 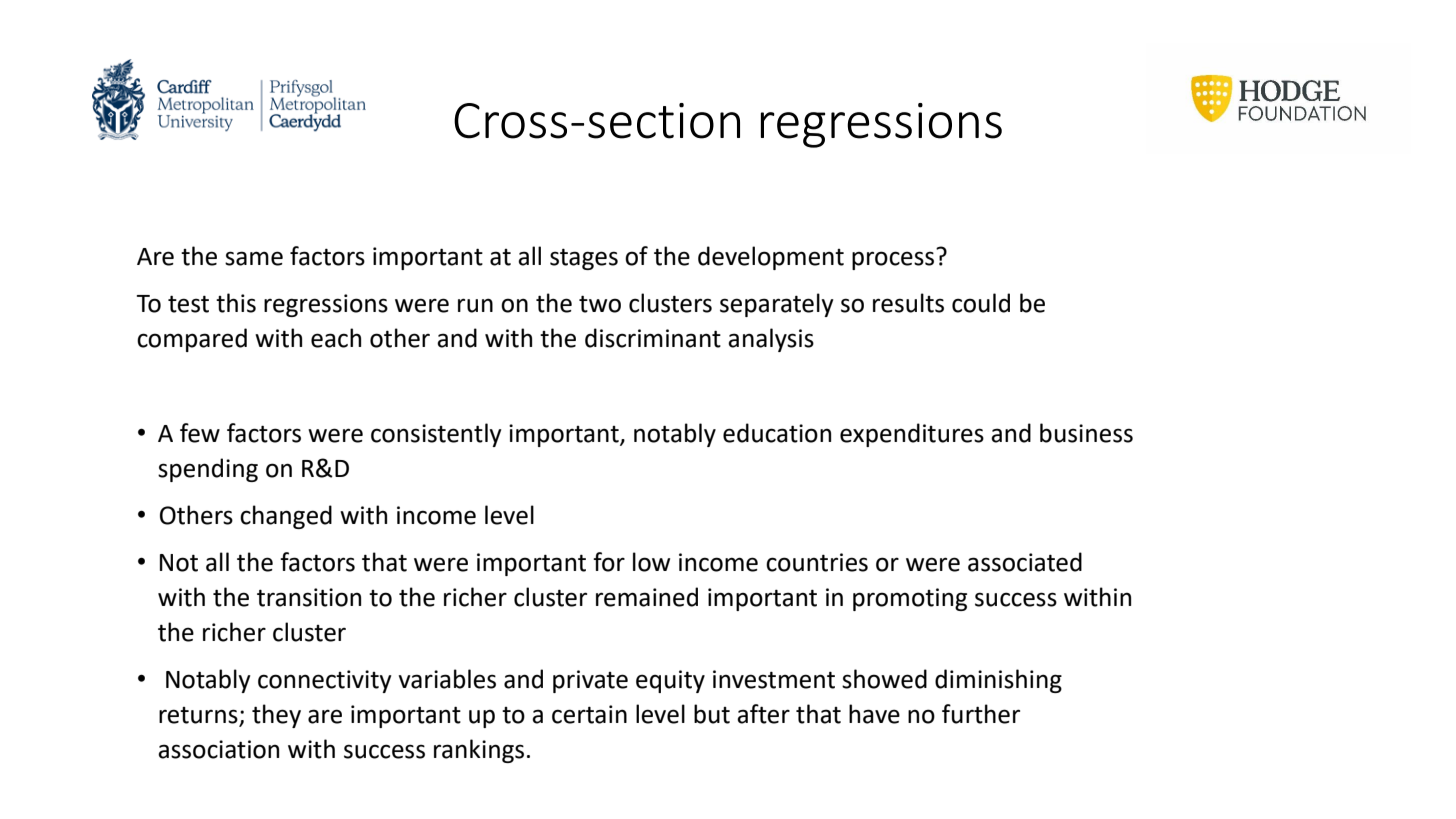 I want to click on changed, so click(x=286, y=517).
